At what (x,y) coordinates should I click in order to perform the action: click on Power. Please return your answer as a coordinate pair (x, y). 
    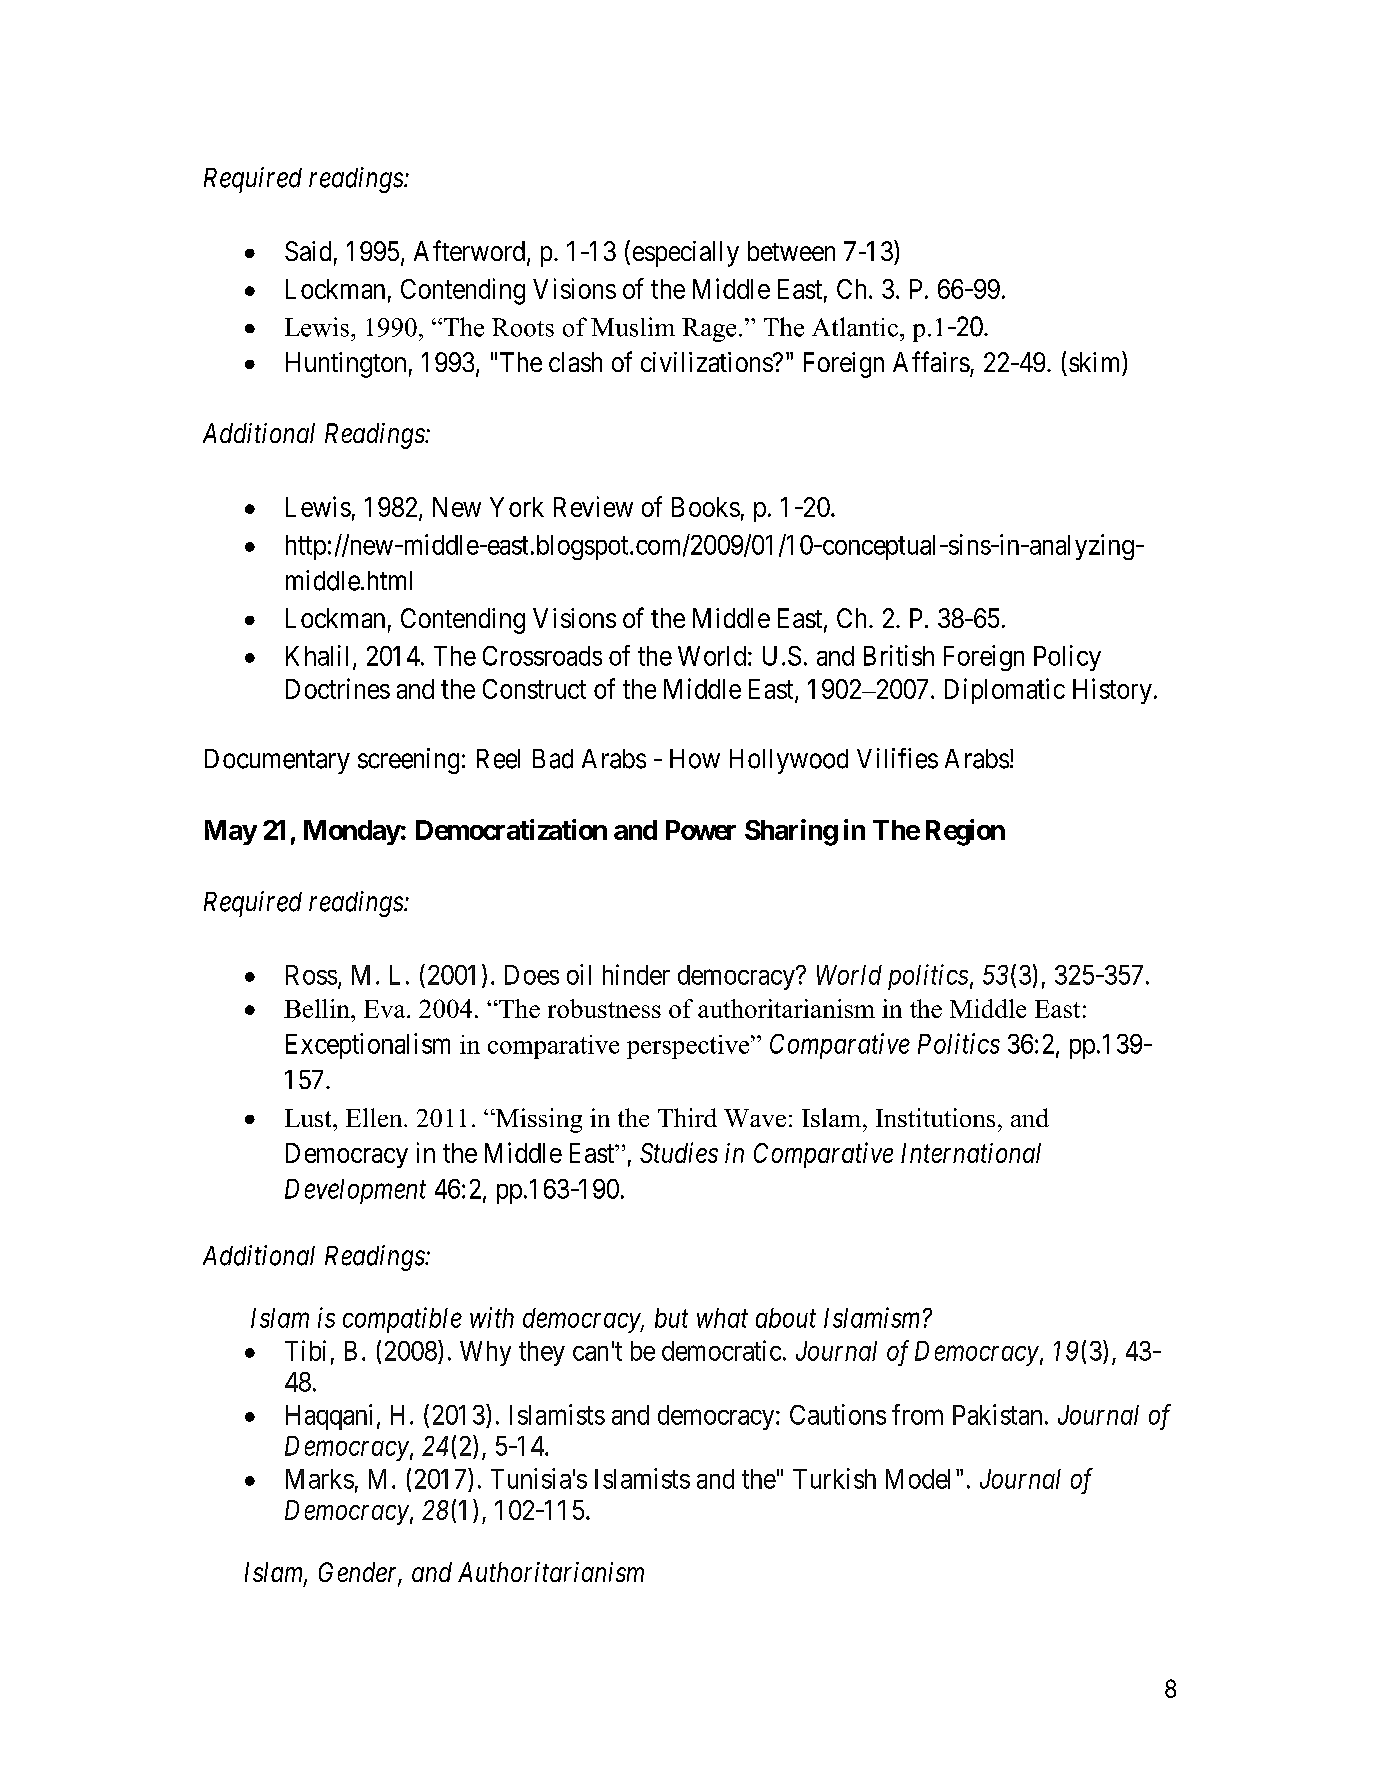
    Looking at the image, I should click on (701, 830).
